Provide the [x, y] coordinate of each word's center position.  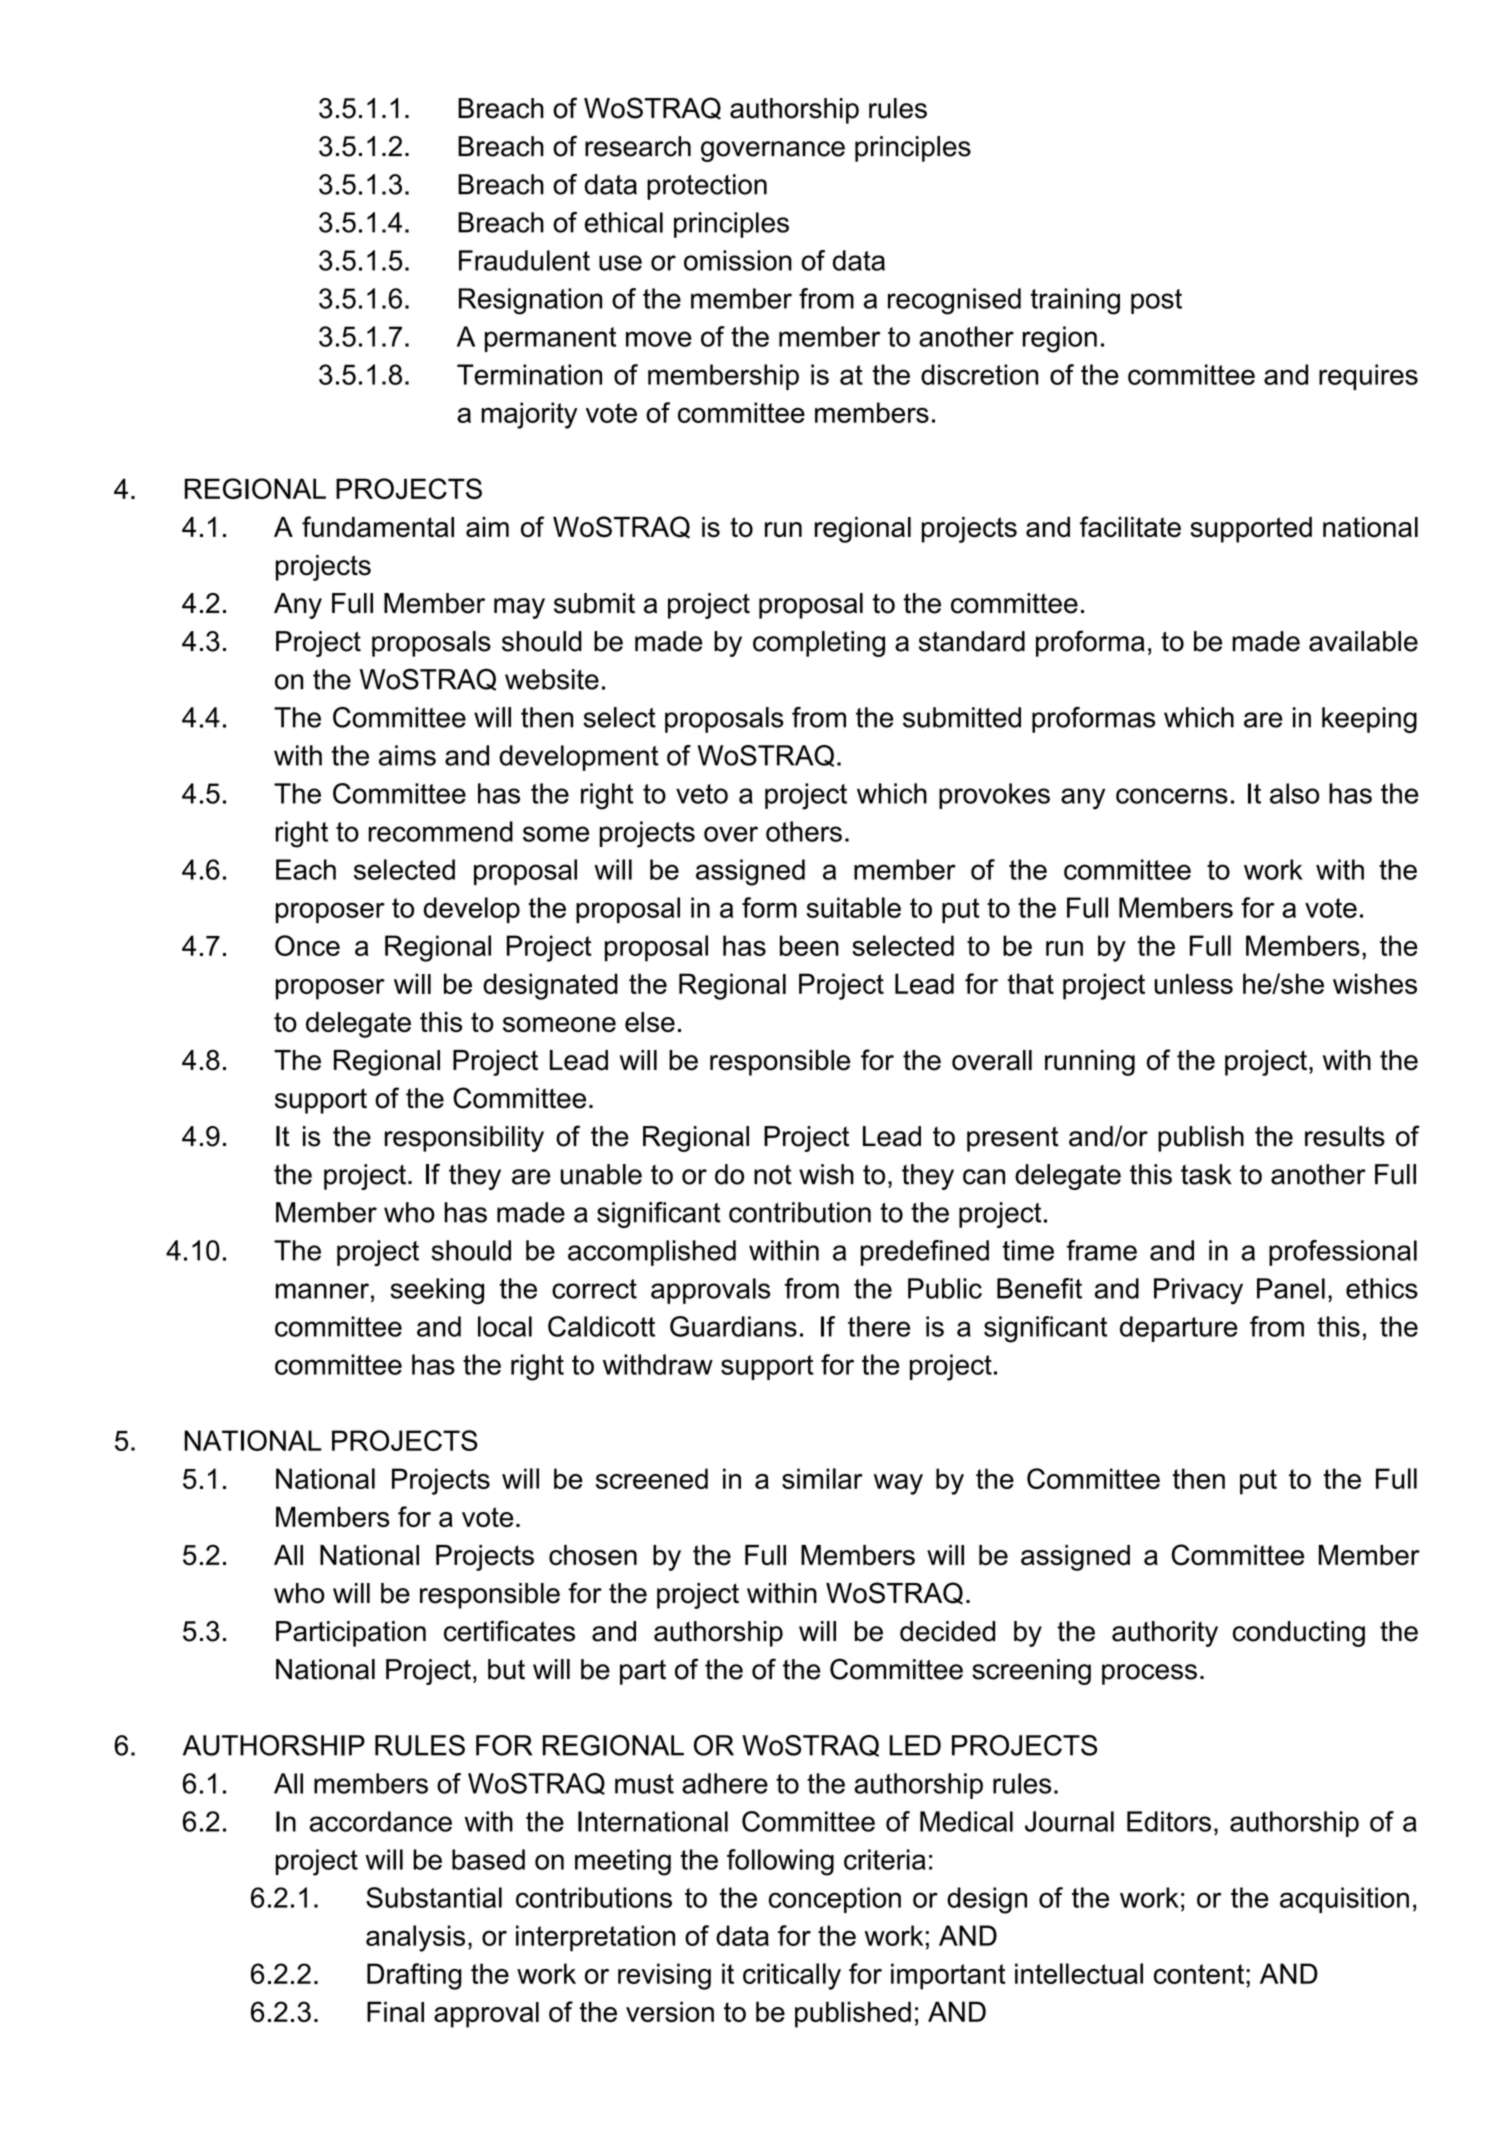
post [1156, 301]
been [809, 945]
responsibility [464, 1139]
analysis [415, 1938]
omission [738, 260]
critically [792, 1976]
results [1345, 1136]
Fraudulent [524, 260]
